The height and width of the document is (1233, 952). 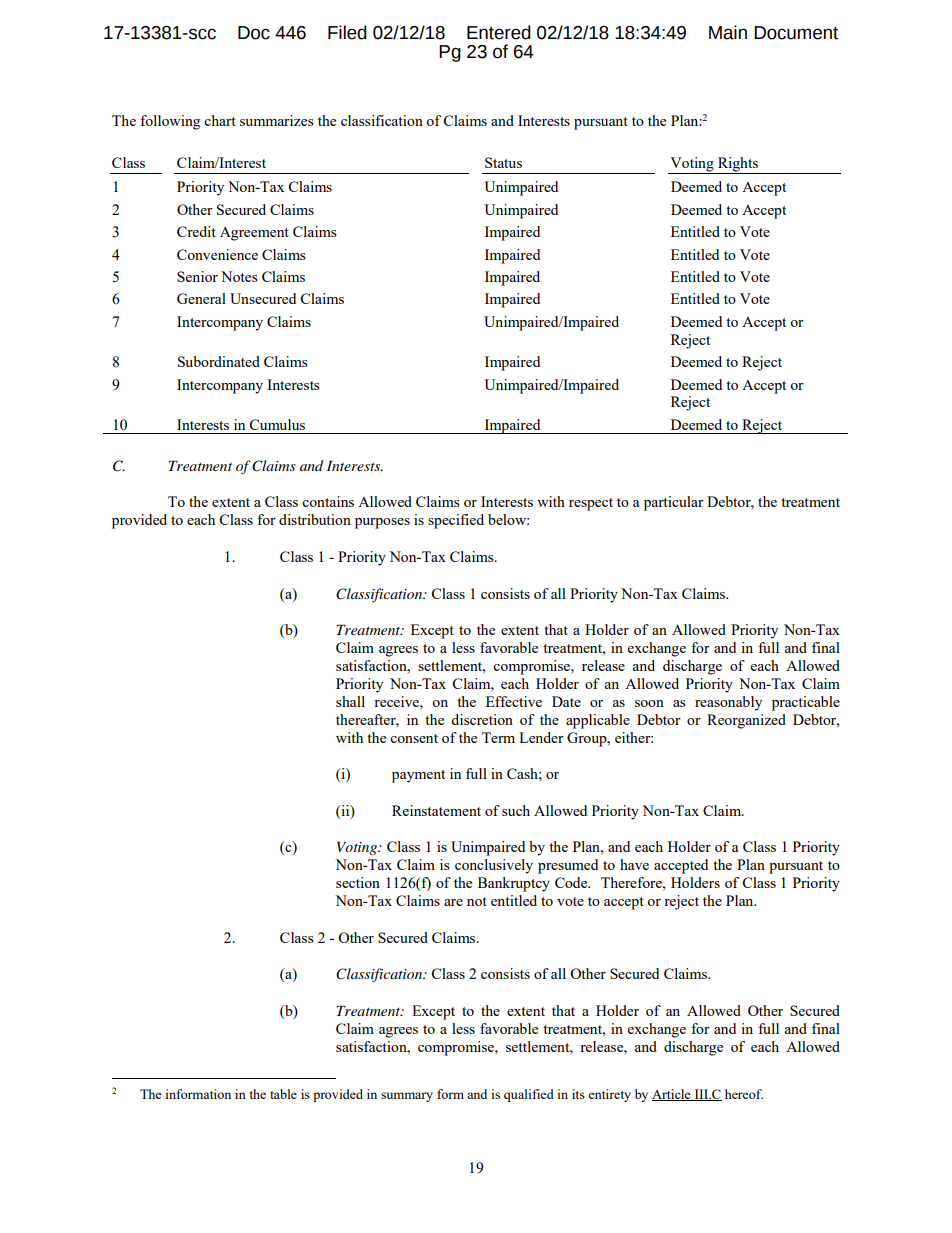 I want to click on Reorganized, so click(x=746, y=721).
